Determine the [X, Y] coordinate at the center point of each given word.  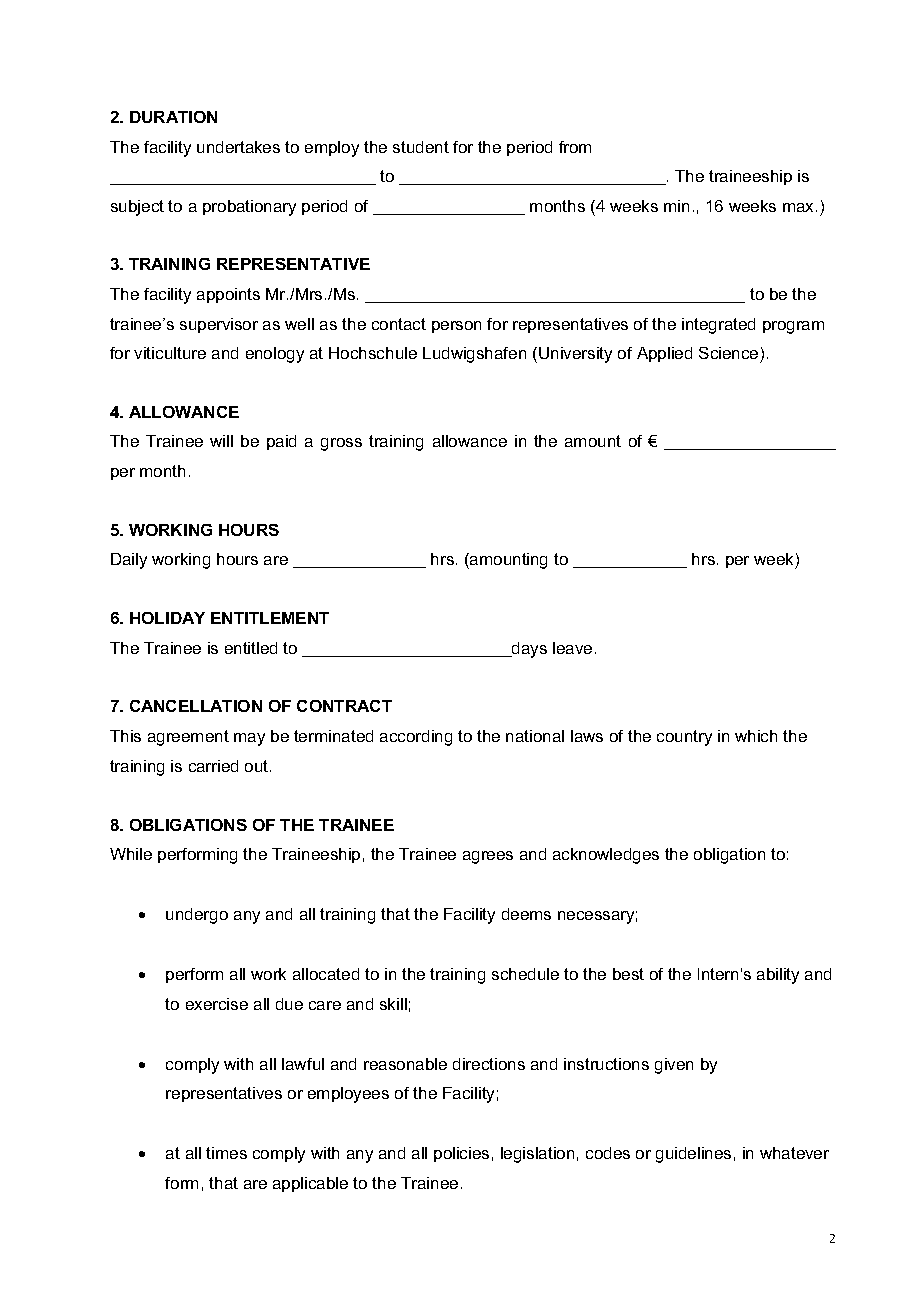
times [226, 1153]
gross [341, 444]
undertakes [238, 147]
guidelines [693, 1155]
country [684, 738]
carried [213, 766]
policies [461, 1154]
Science [728, 353]
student [421, 147]
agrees [488, 857]
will [221, 441]
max [800, 207]
